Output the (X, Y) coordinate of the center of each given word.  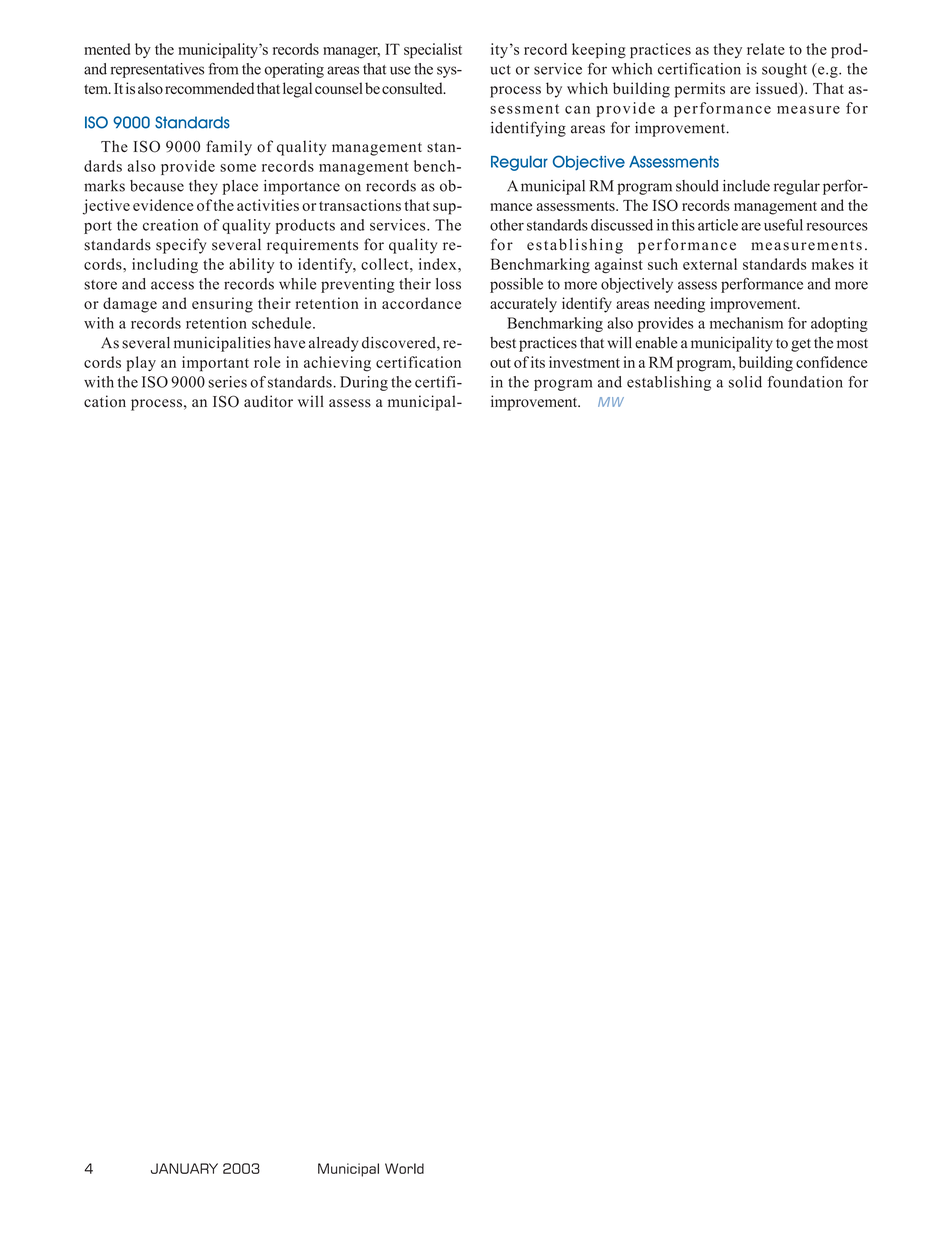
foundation (805, 382)
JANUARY (184, 1168)
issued (778, 89)
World (404, 1168)
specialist (433, 51)
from (223, 69)
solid (745, 382)
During (364, 383)
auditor (268, 401)
